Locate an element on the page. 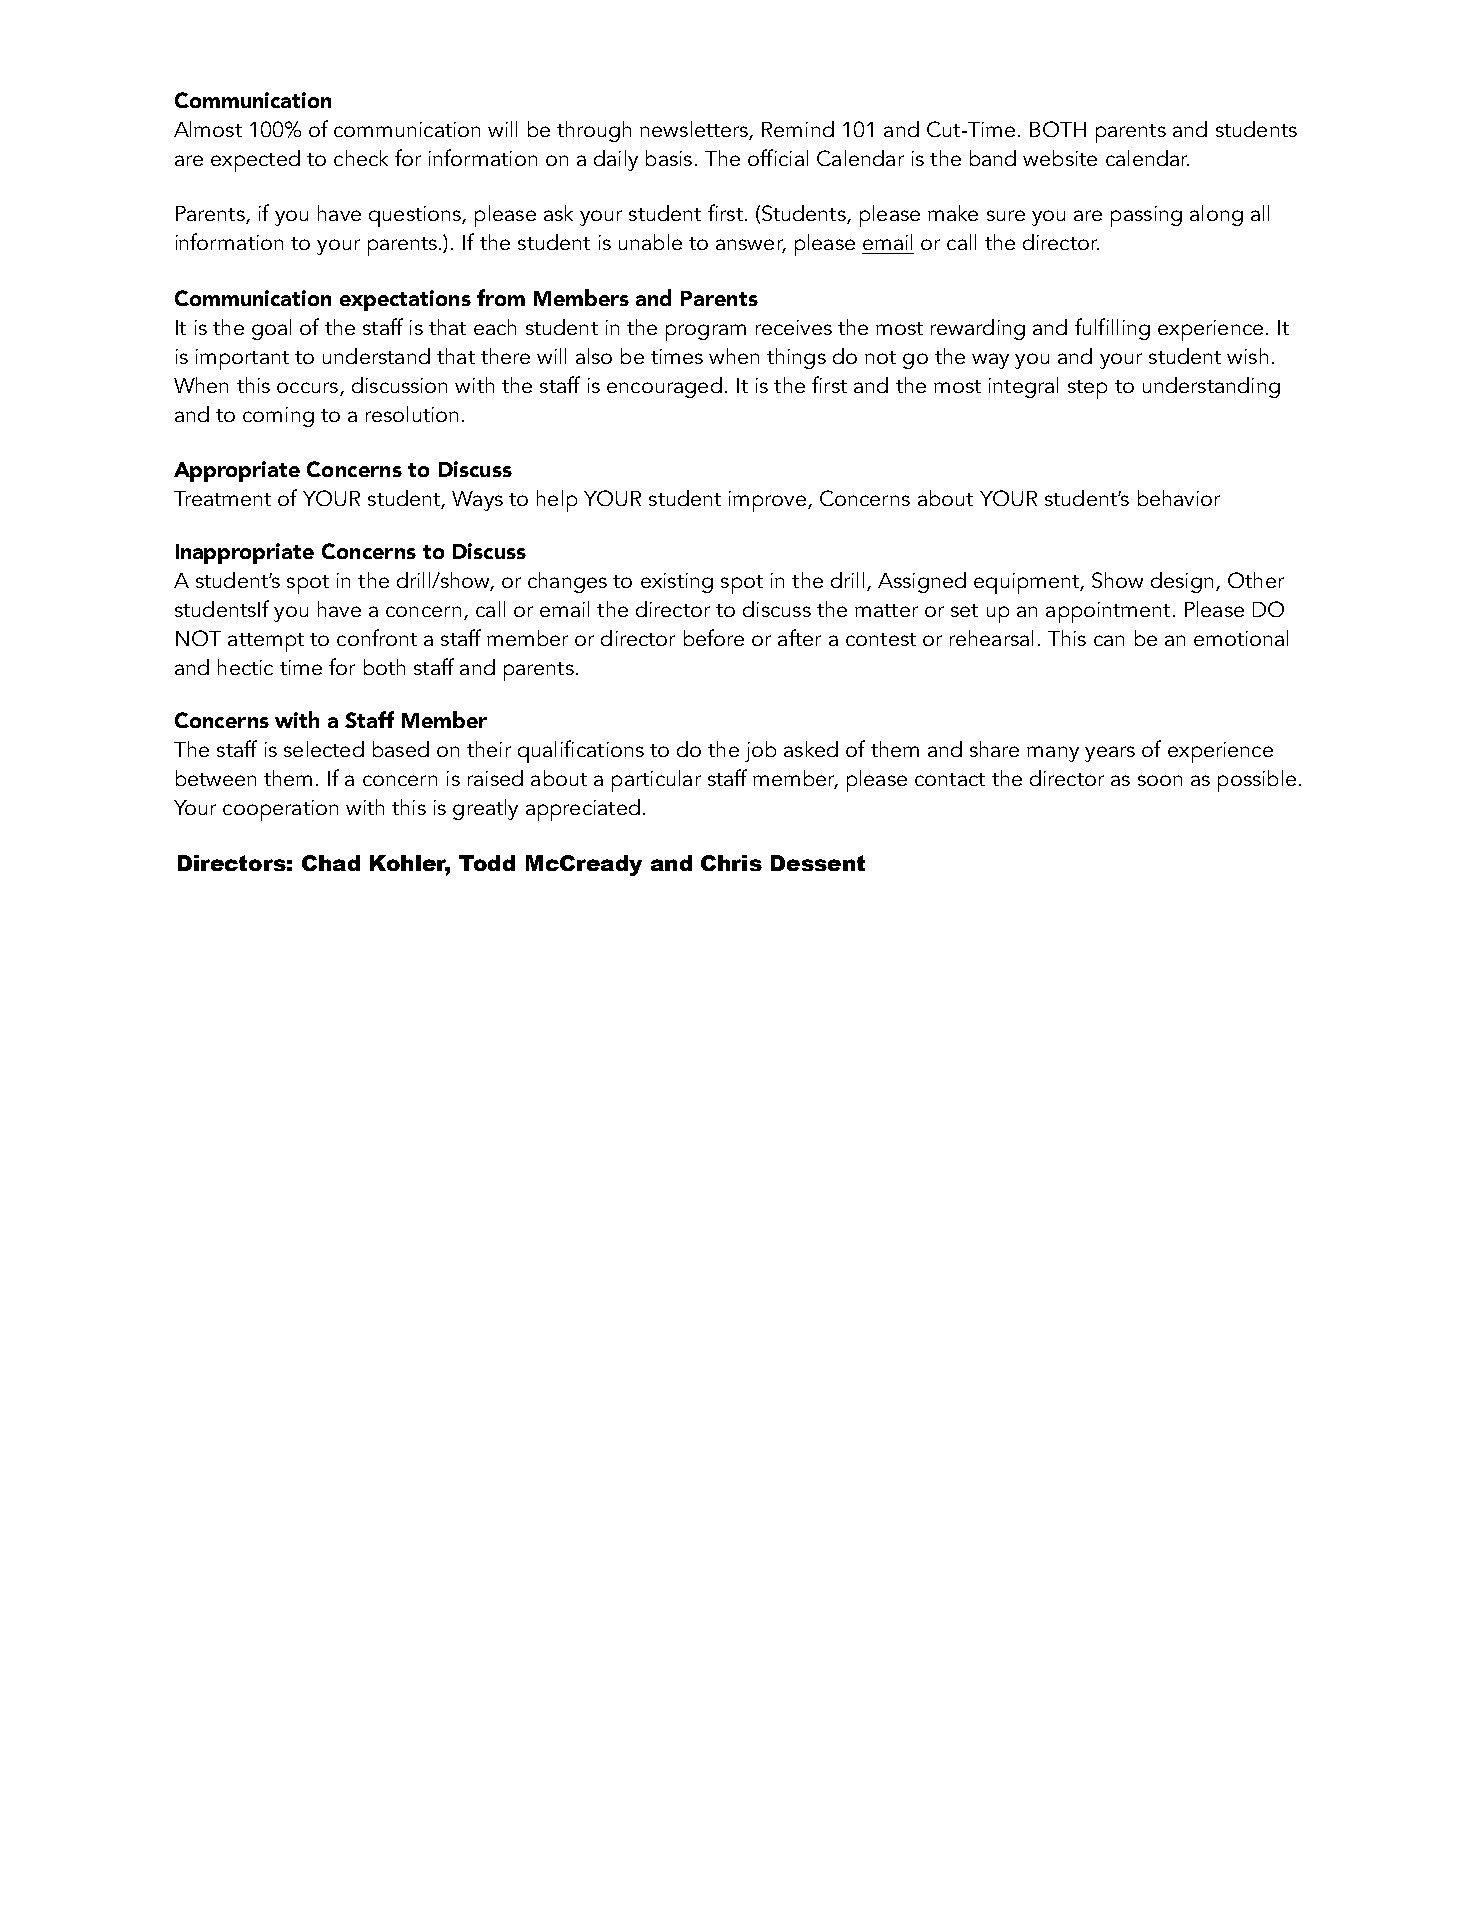 Image resolution: width=1477 pixels, height=1912 pixels. confront is located at coordinates (377, 637).
